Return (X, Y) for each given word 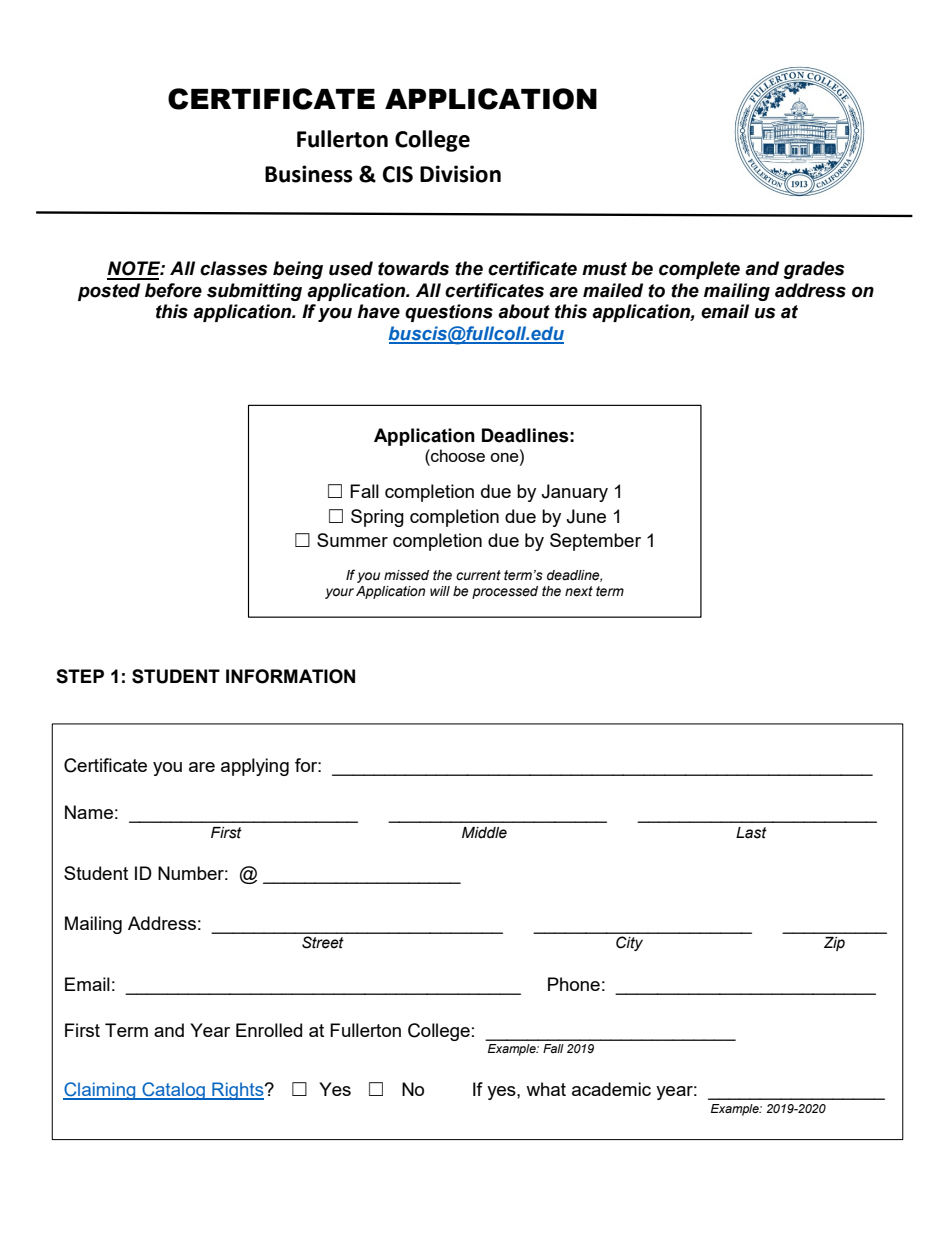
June (586, 516)
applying (255, 767)
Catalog (173, 1091)
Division (460, 174)
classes (234, 268)
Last (751, 833)
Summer (352, 540)
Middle (484, 833)
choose (457, 455)
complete (699, 270)
